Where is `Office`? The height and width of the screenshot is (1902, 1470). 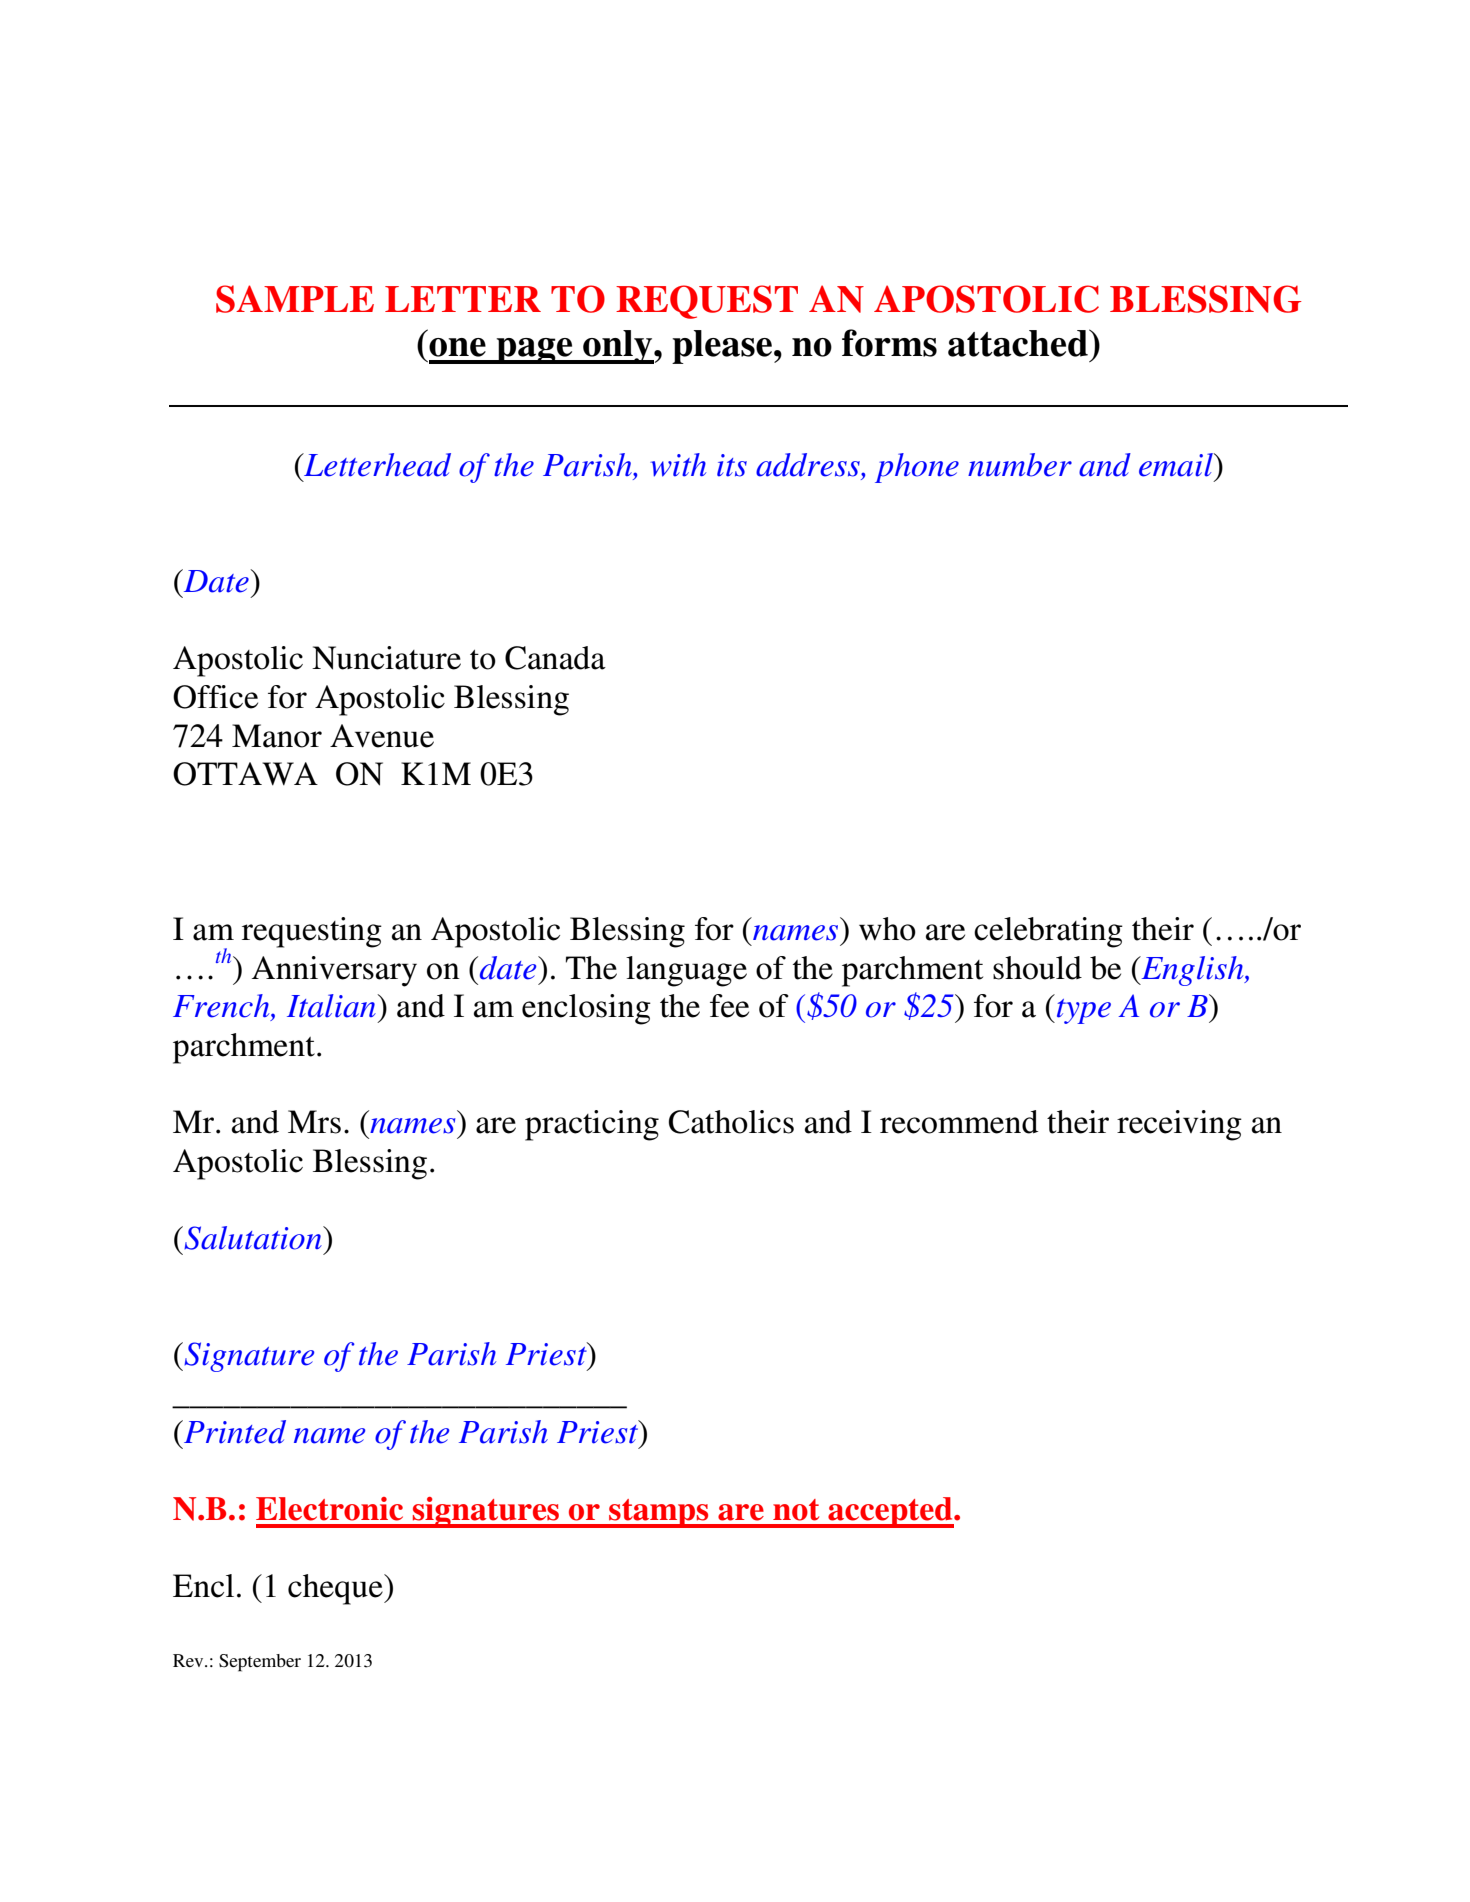 Office is located at coordinates (215, 697).
